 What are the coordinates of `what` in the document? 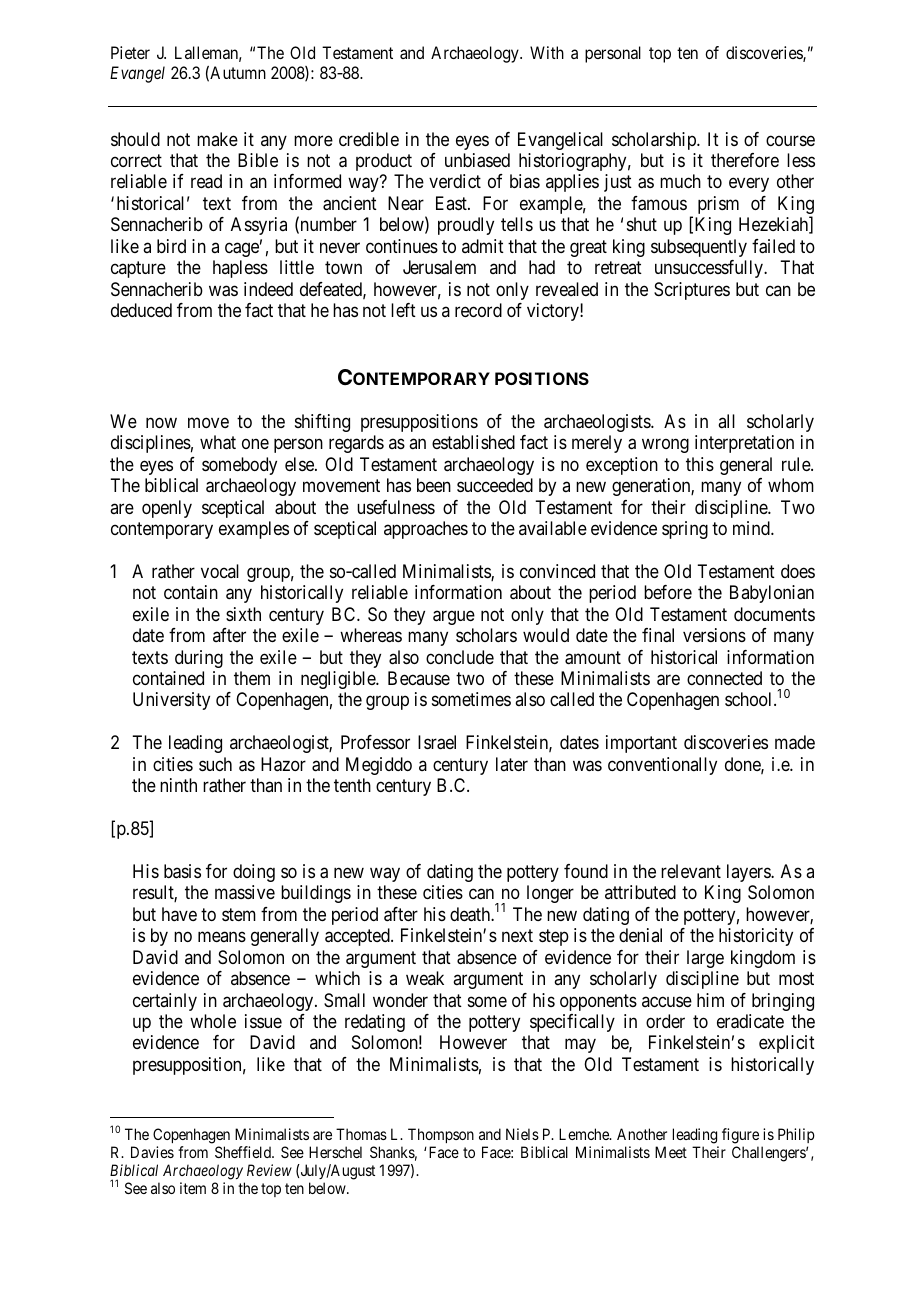 It's located at (218, 442).
